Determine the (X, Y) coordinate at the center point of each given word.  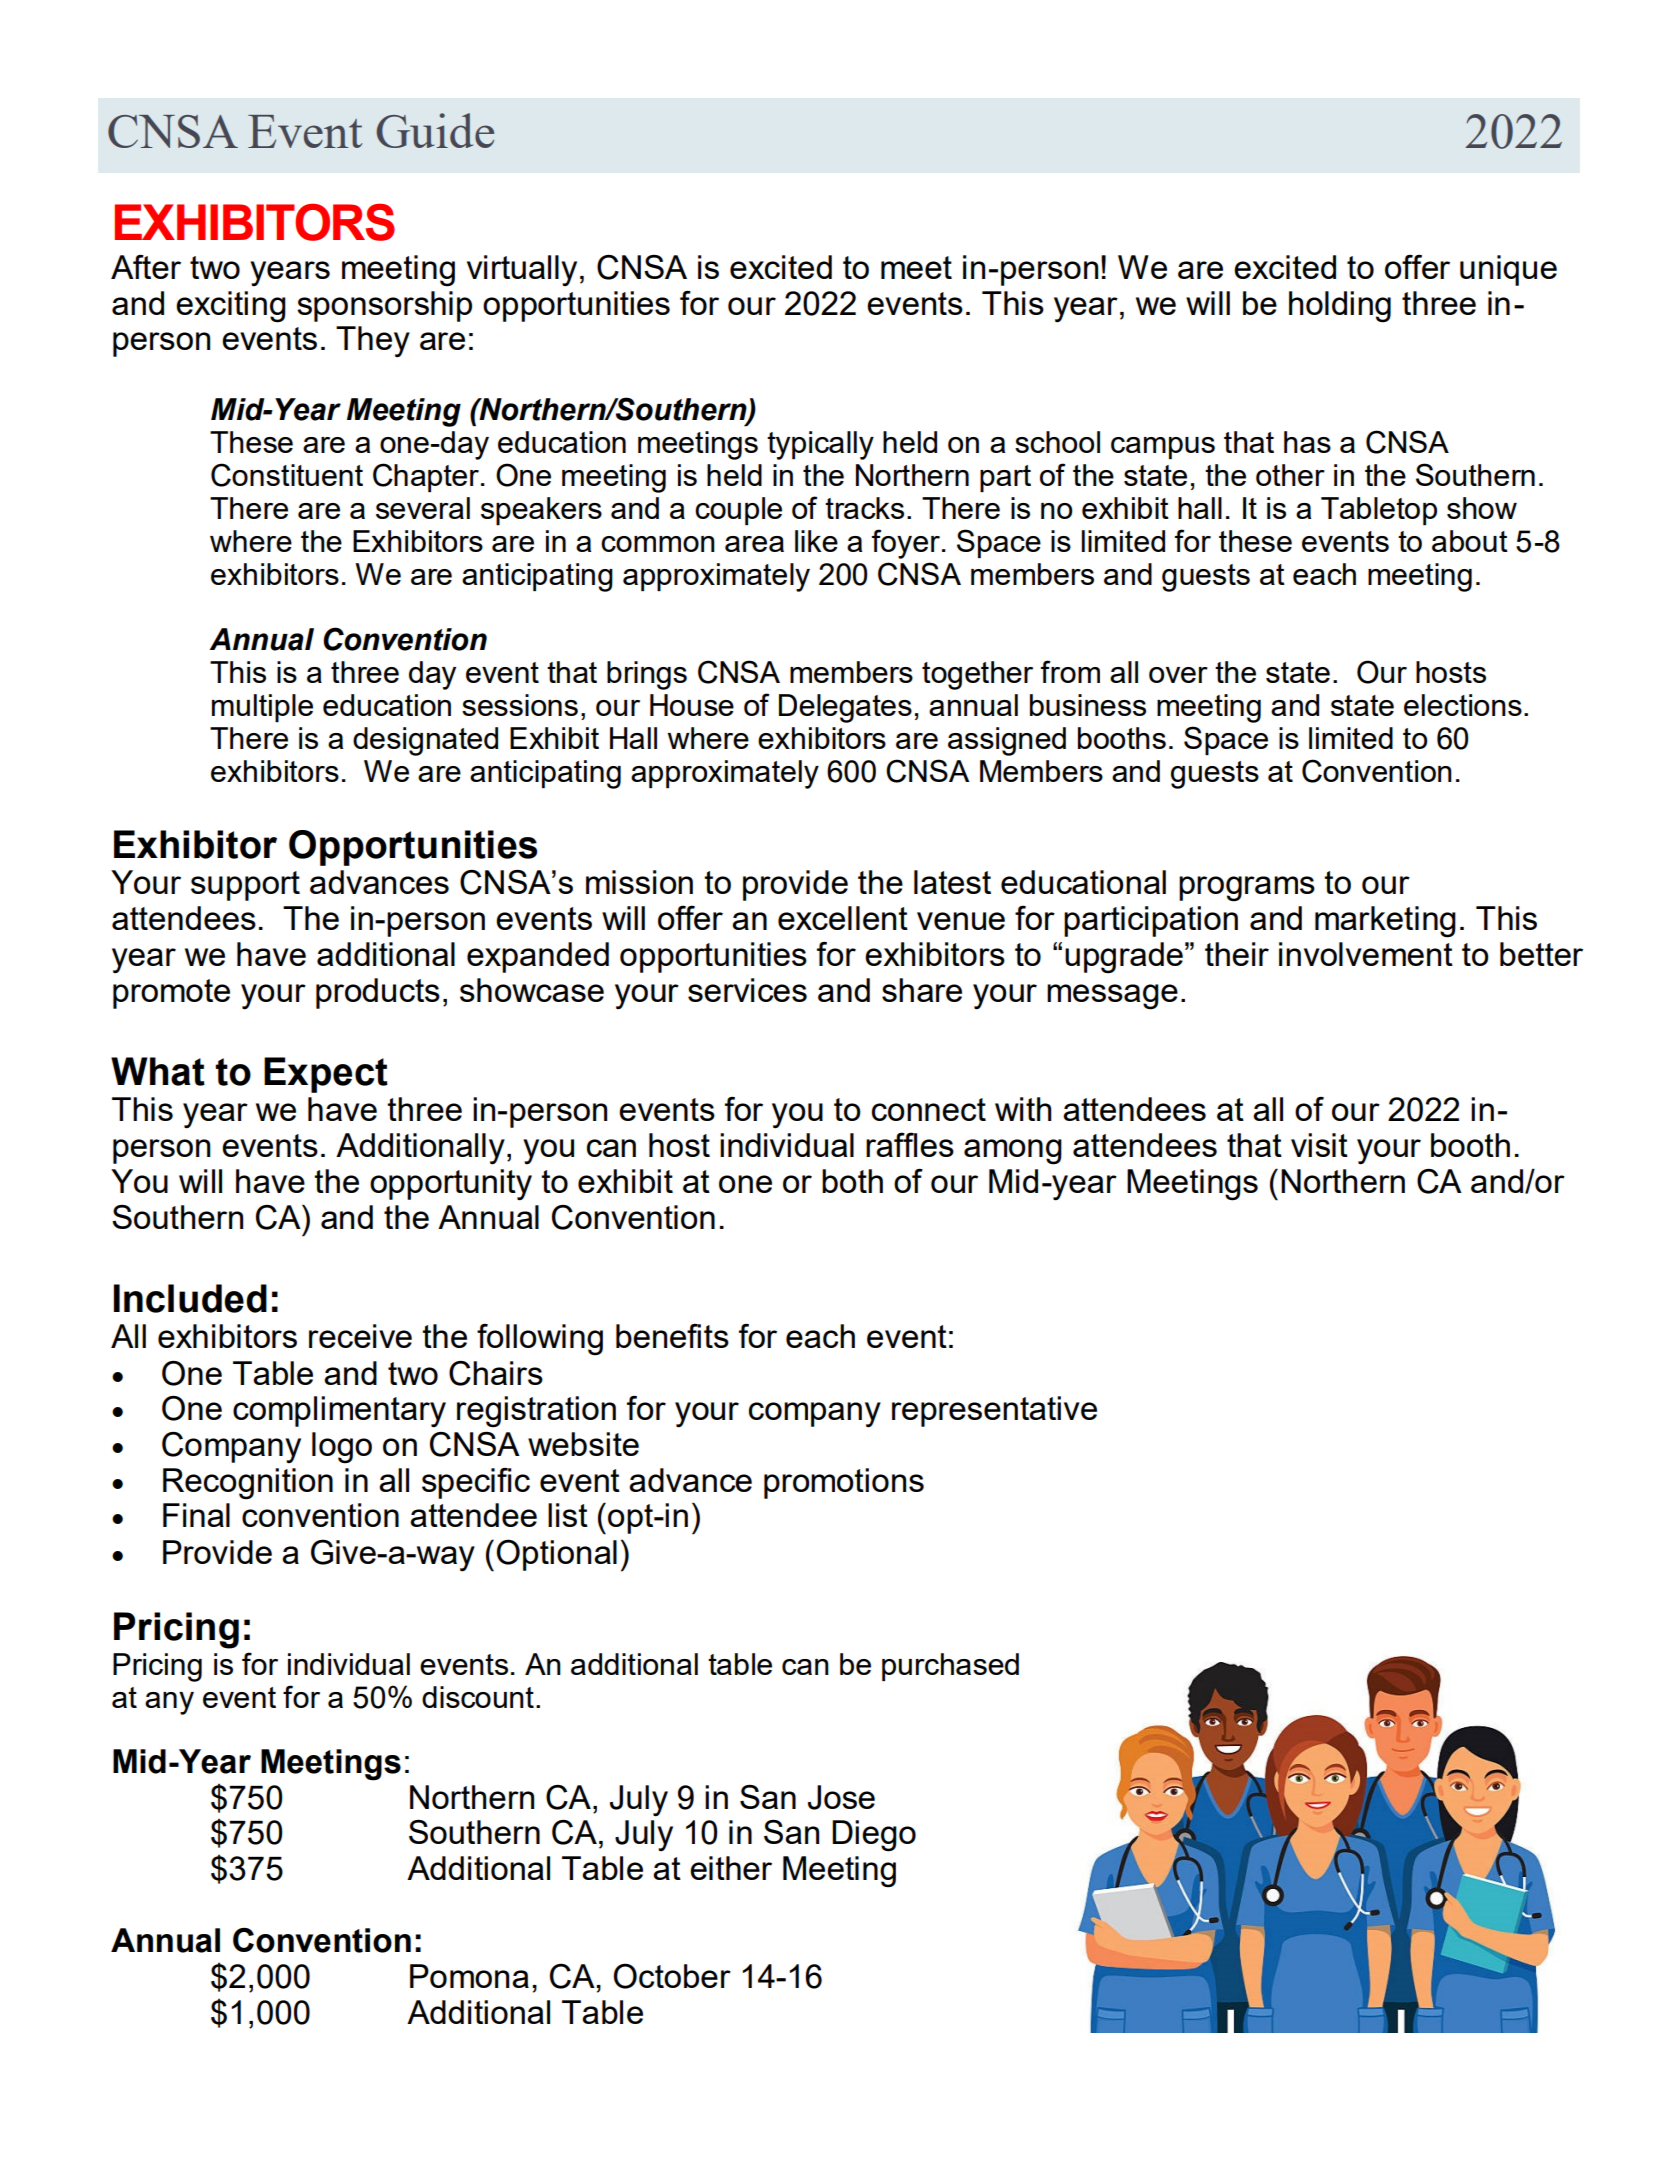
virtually (522, 270)
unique (1508, 270)
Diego (874, 1836)
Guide (435, 130)
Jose (841, 1797)
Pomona (469, 1976)
